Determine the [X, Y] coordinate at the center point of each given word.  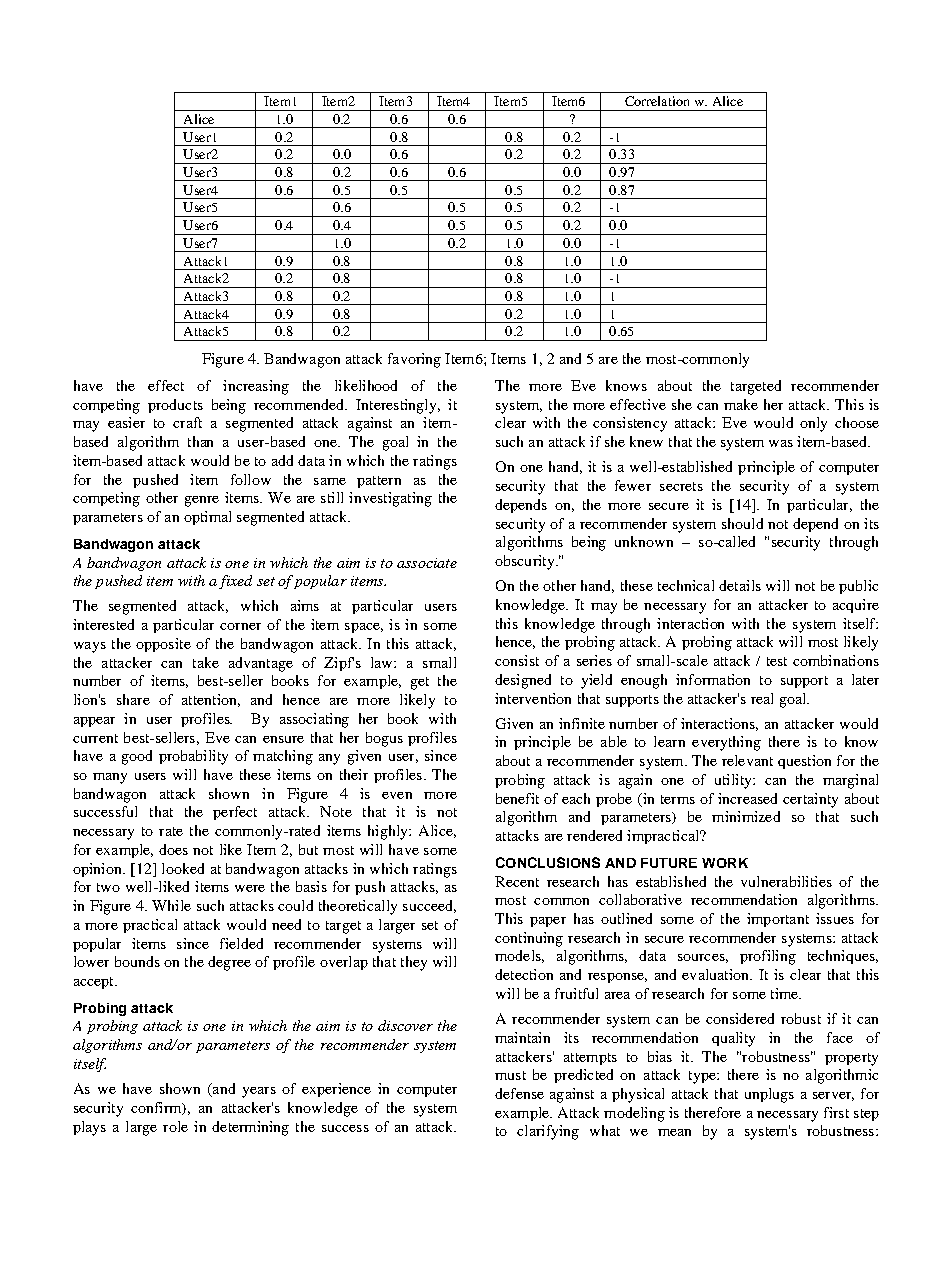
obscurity [526, 562]
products [175, 406]
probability [193, 757]
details [740, 585]
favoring [414, 360]
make [741, 404]
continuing [529, 939]
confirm [157, 1108]
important [778, 920]
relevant [747, 760]
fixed [235, 582]
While [171, 905]
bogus [384, 739]
